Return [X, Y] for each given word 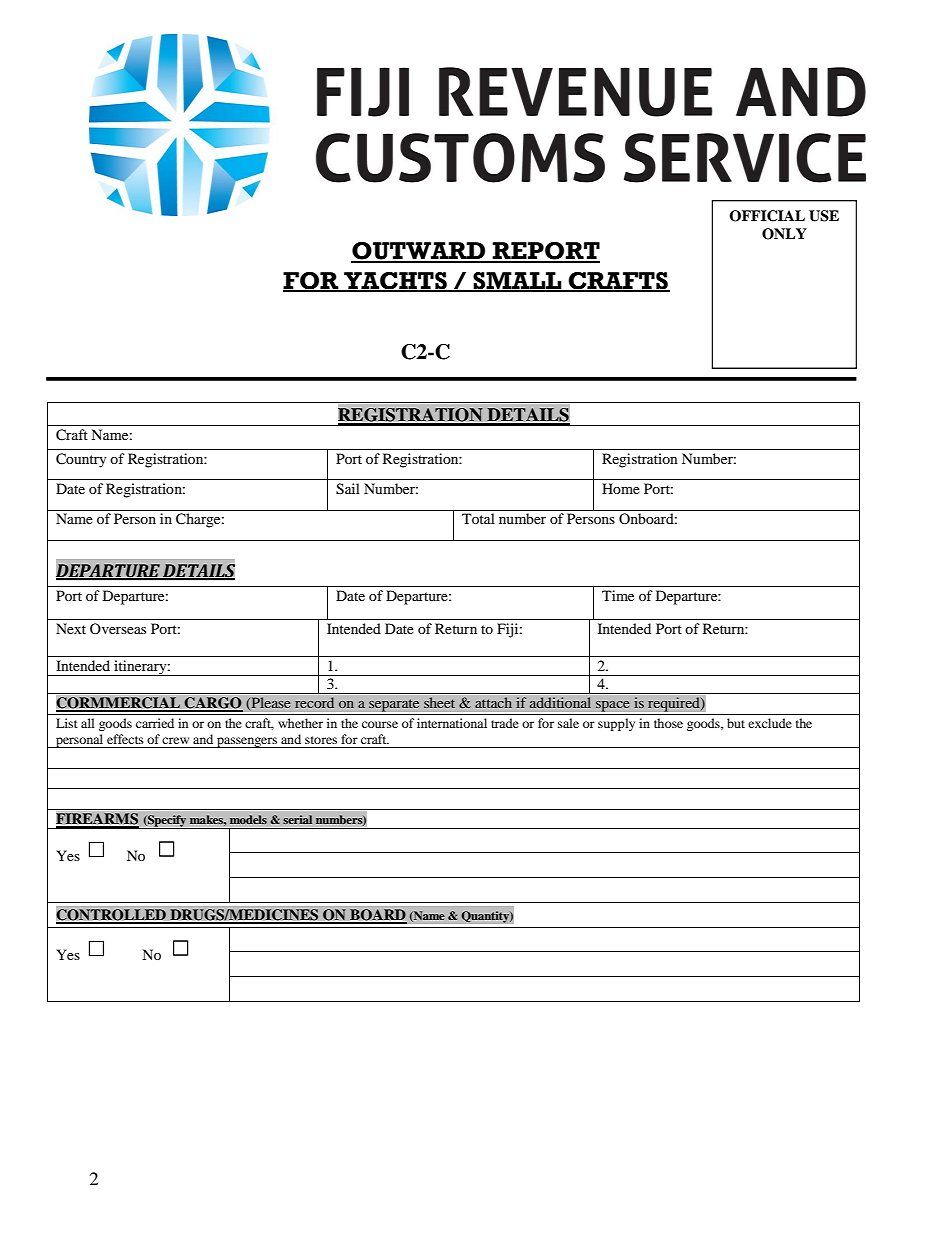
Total [478, 518]
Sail [348, 489]
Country [81, 460]
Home [621, 488]
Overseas [118, 628]
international [452, 723]
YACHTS [395, 281]
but [736, 723]
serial [297, 819]
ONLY [784, 234]
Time [618, 595]
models [248, 819]
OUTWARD [419, 252]
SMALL [518, 281]
